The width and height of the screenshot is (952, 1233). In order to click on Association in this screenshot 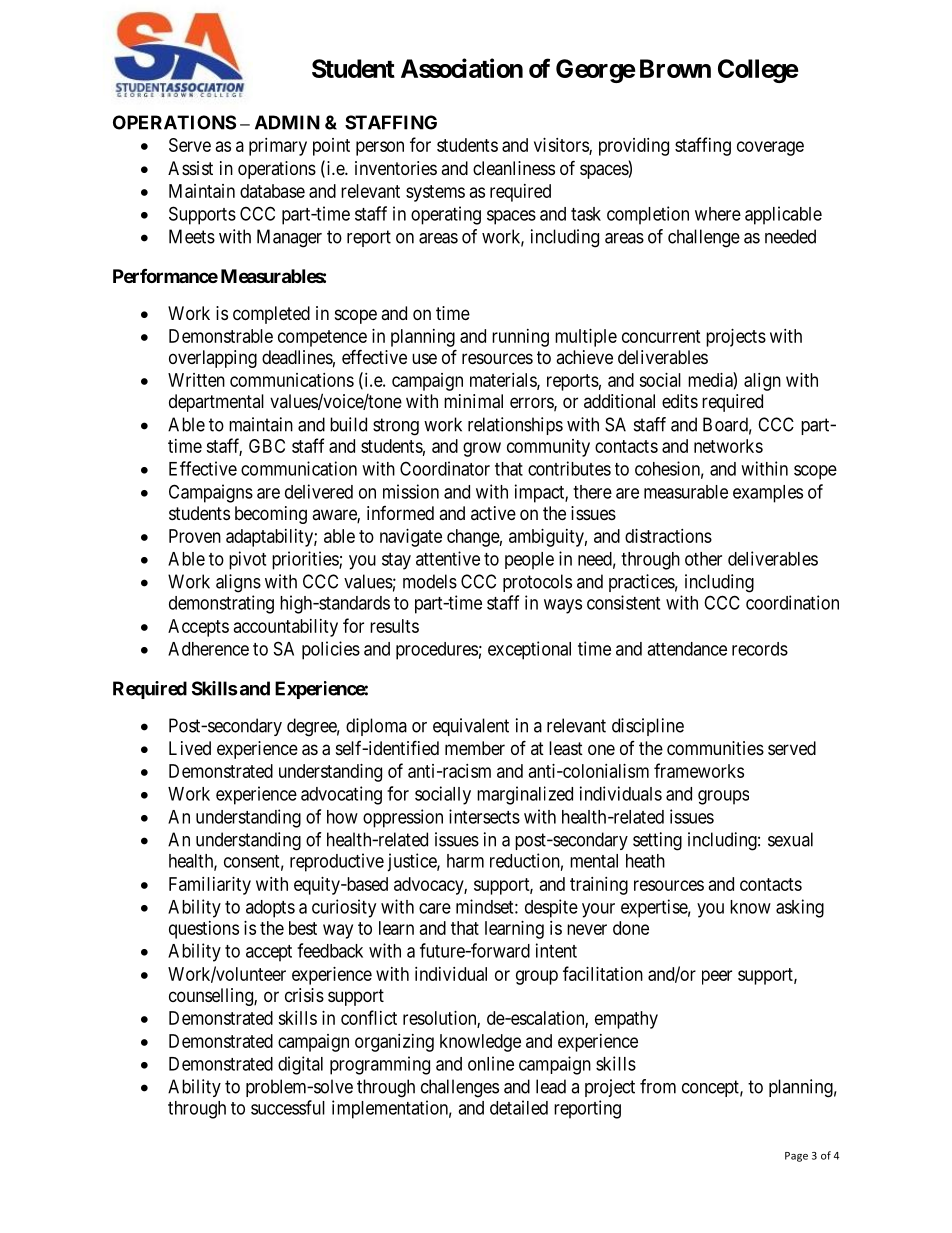, I will do `click(462, 68)`.
